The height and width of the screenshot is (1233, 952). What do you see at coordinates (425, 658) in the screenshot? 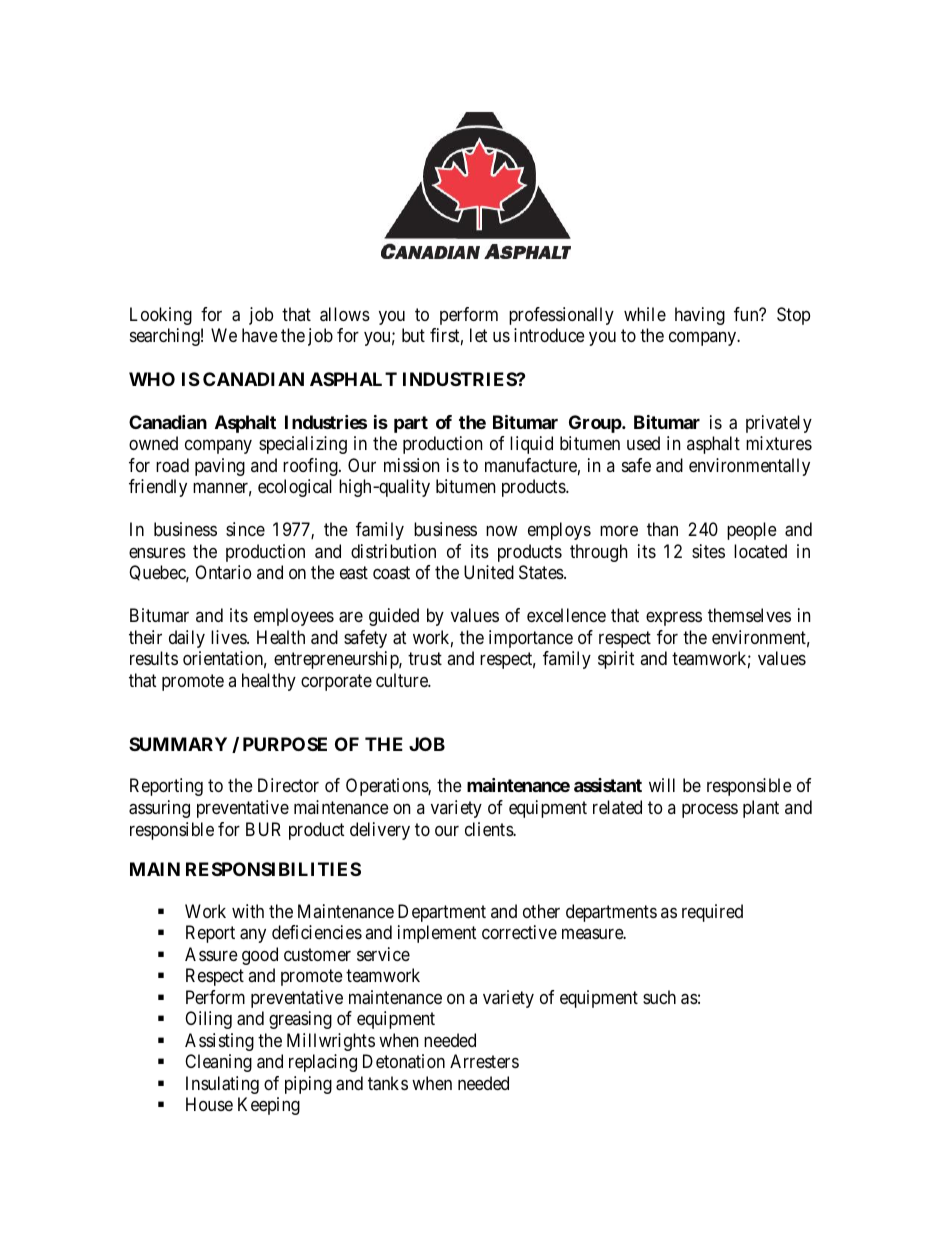
I see `trust` at bounding box center [425, 658].
